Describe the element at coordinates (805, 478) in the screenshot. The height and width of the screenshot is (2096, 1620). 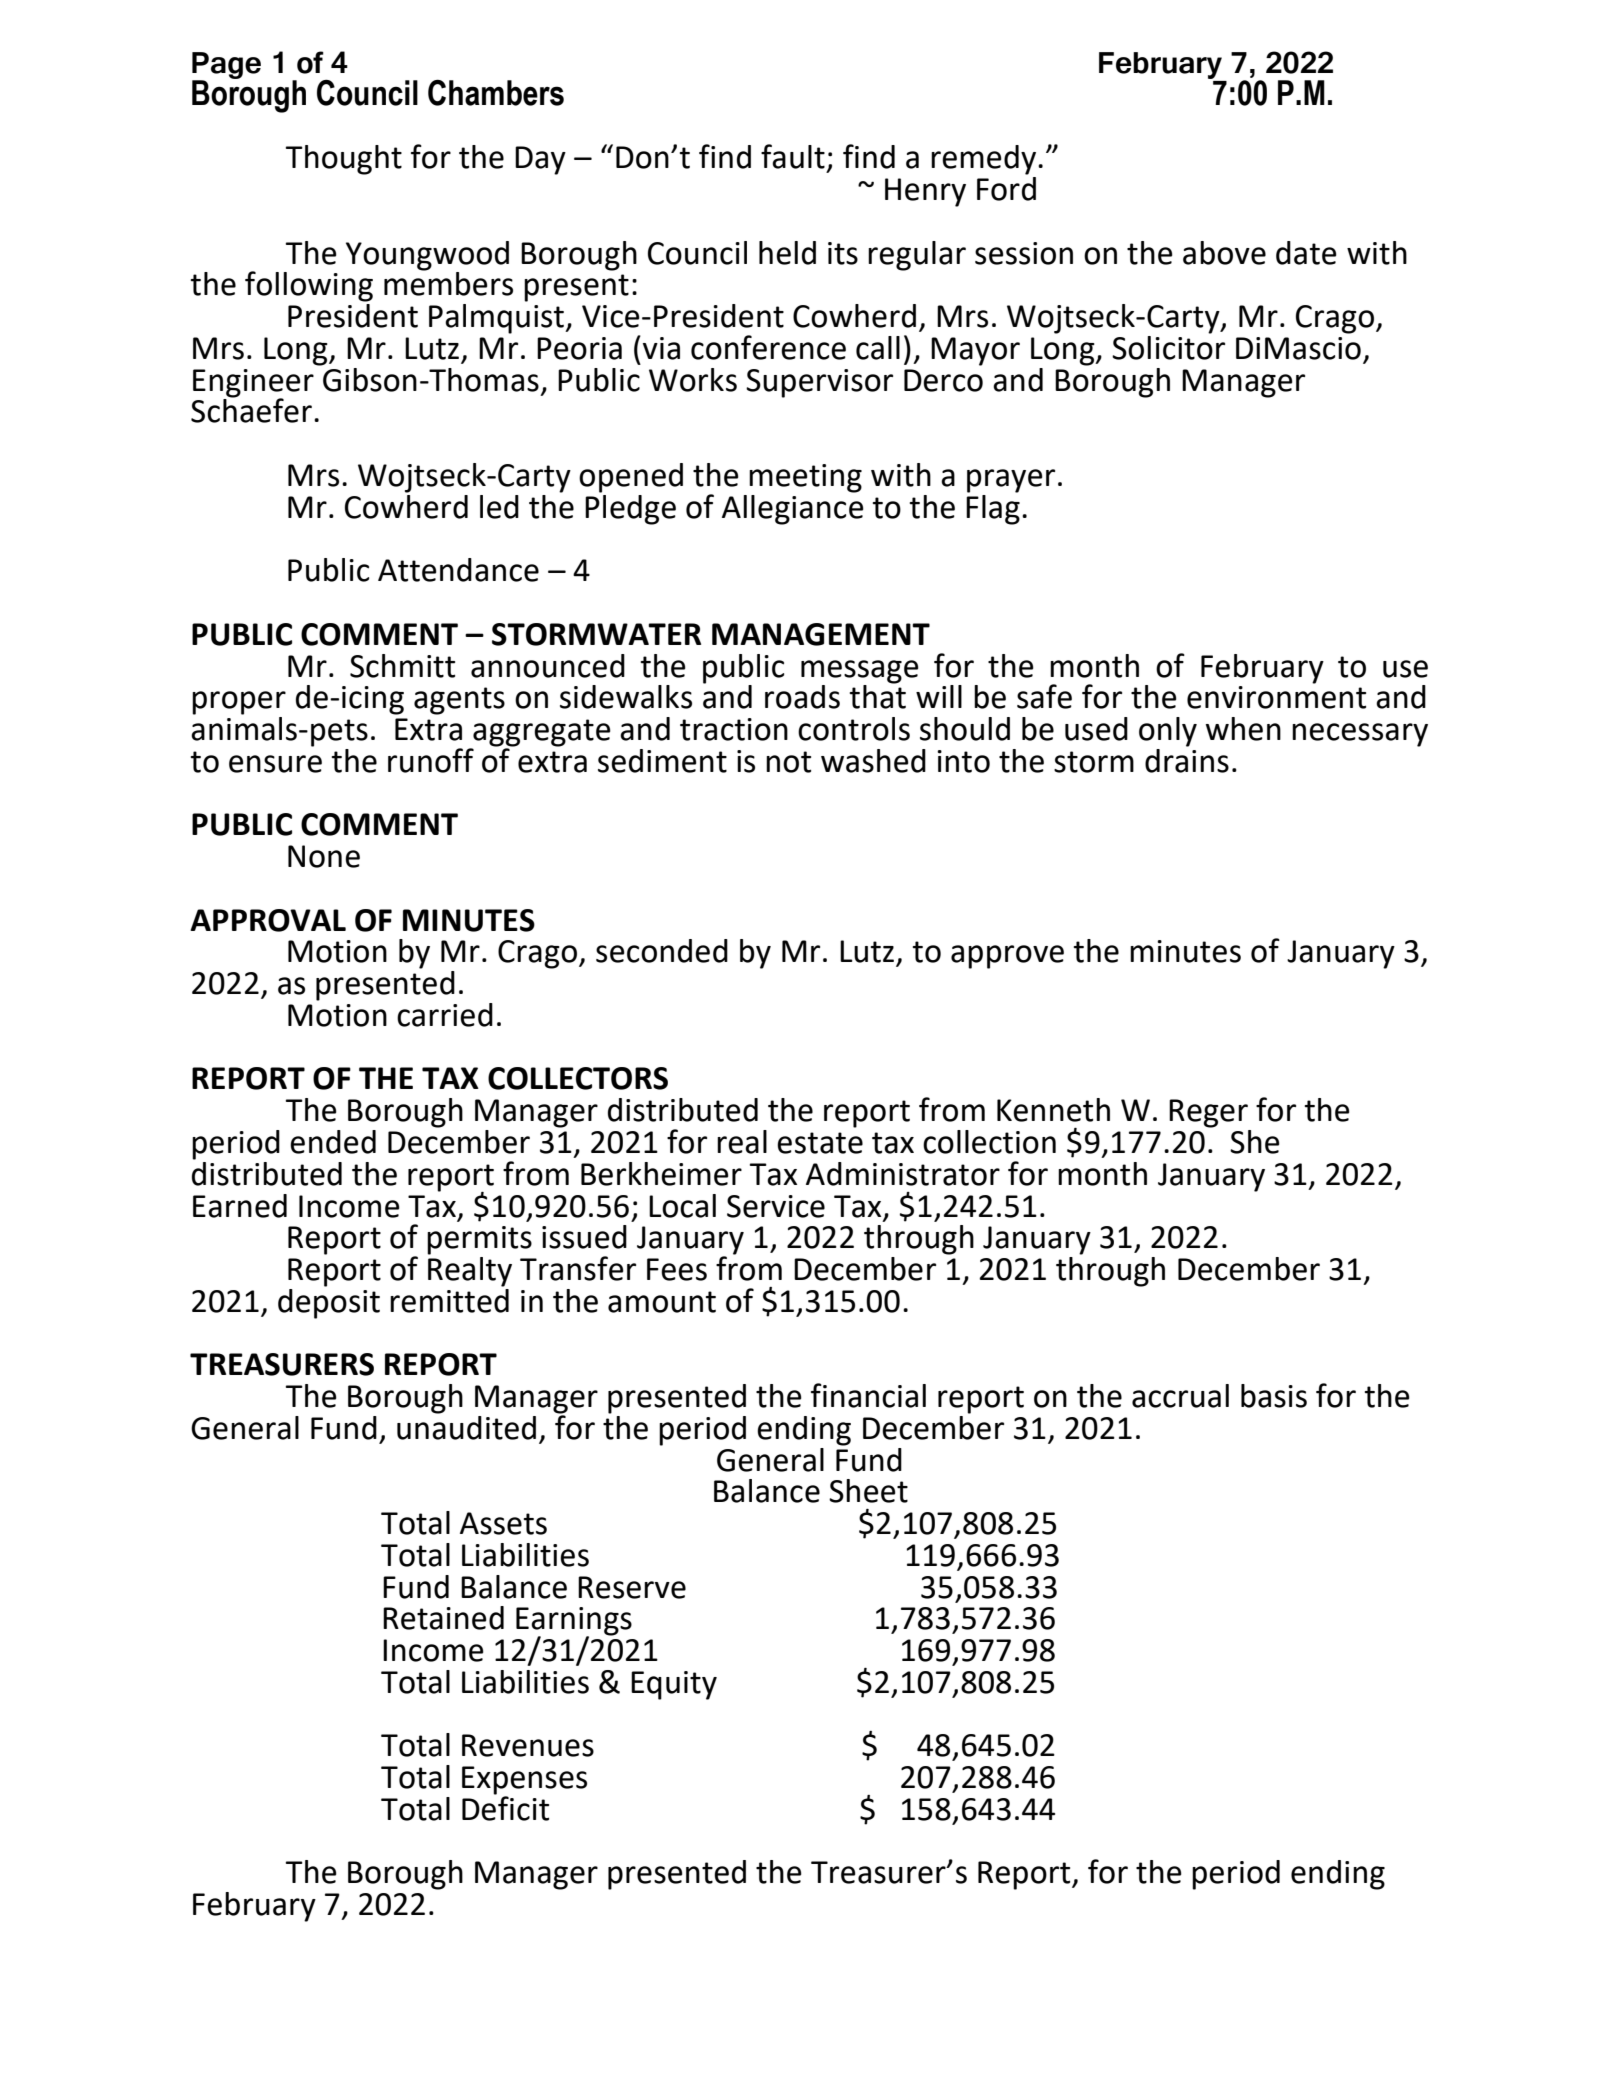
I see `meeting` at that location.
